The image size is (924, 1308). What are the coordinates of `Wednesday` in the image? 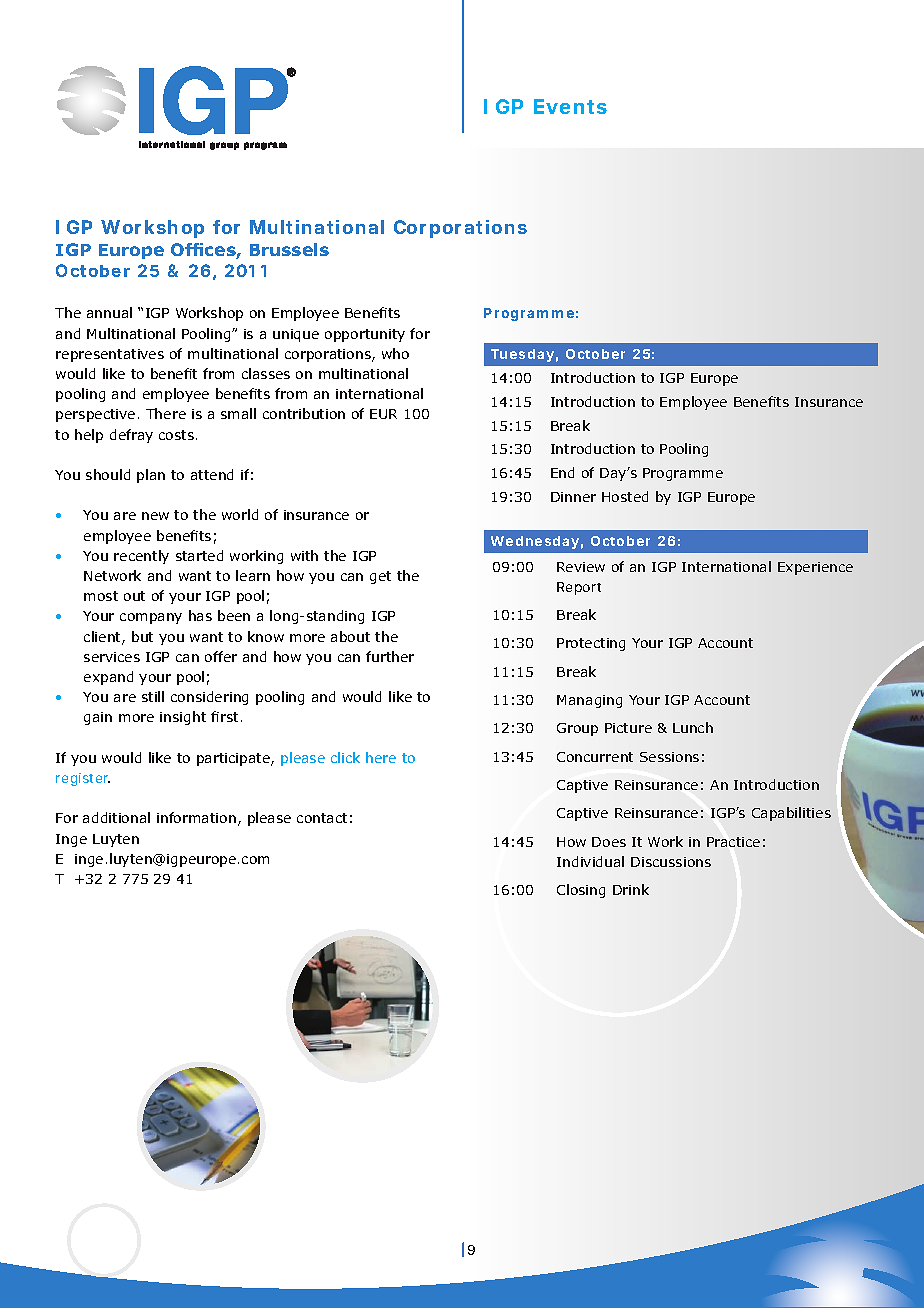 It's located at (535, 542).
